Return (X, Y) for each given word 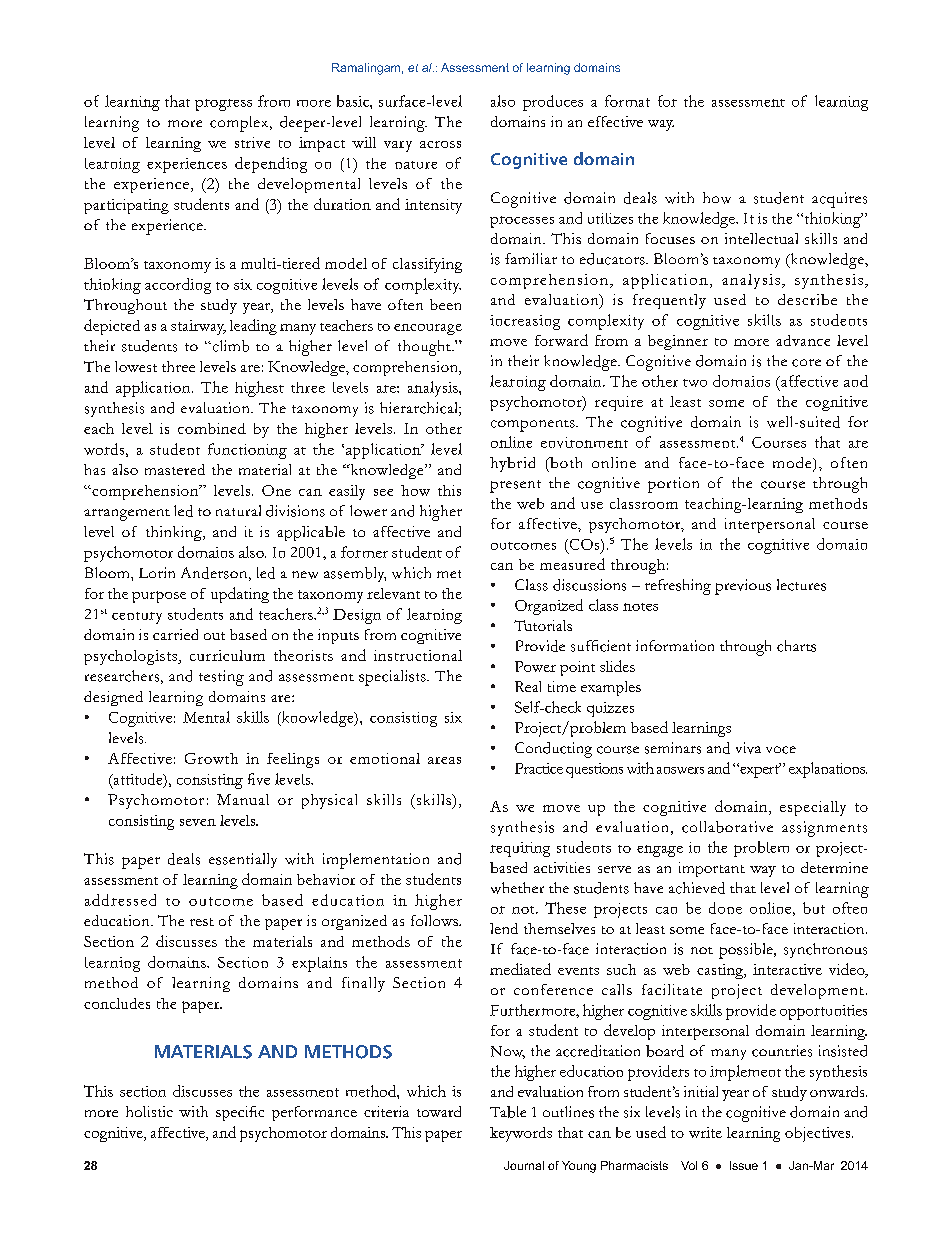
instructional (418, 655)
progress (223, 105)
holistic (149, 1111)
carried (175, 634)
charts (796, 646)
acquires (839, 200)
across (440, 144)
